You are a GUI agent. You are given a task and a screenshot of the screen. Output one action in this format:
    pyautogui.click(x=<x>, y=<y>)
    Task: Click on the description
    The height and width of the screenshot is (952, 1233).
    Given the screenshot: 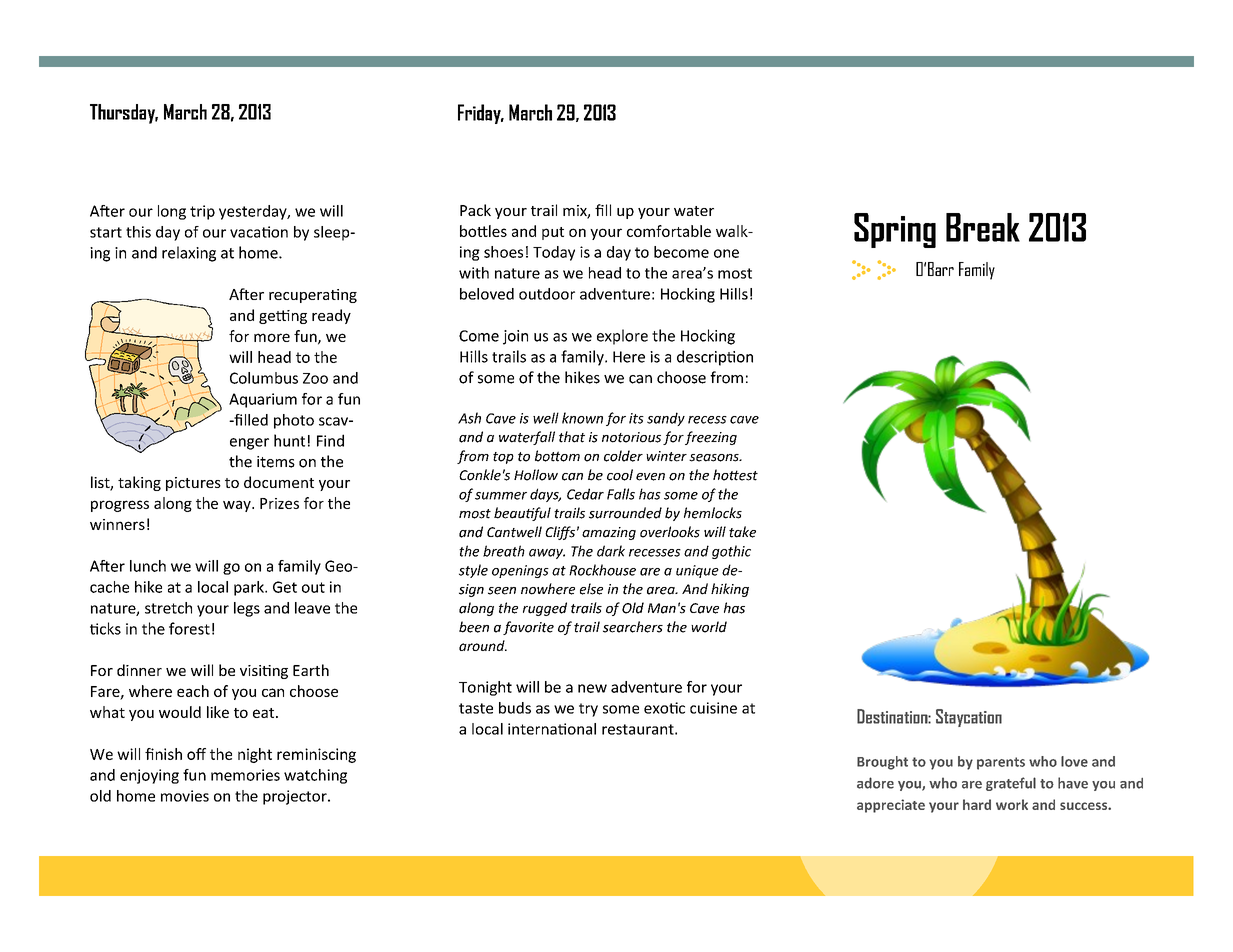 What is the action you would take?
    pyautogui.click(x=715, y=358)
